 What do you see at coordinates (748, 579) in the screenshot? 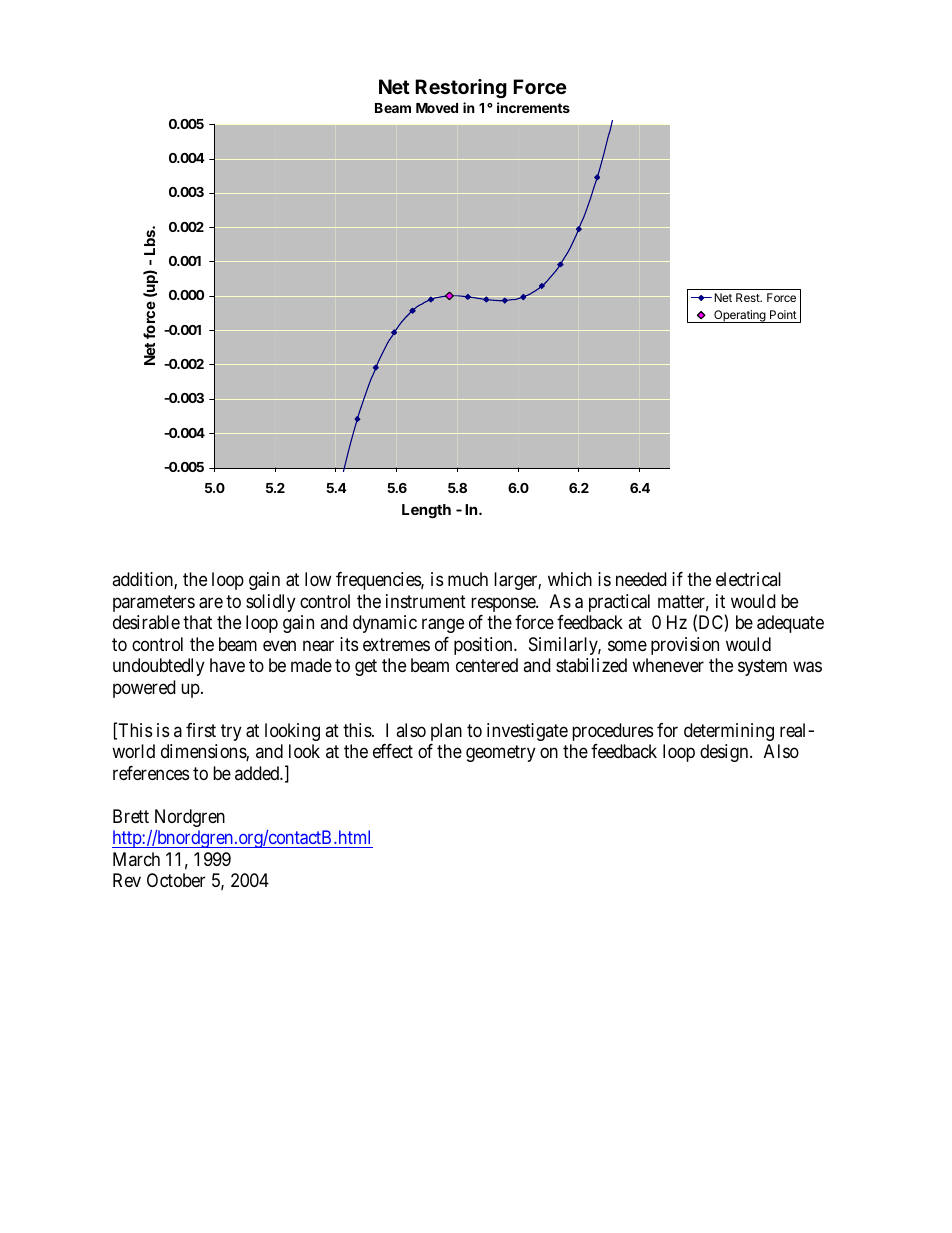
I see `electrical` at bounding box center [748, 579].
